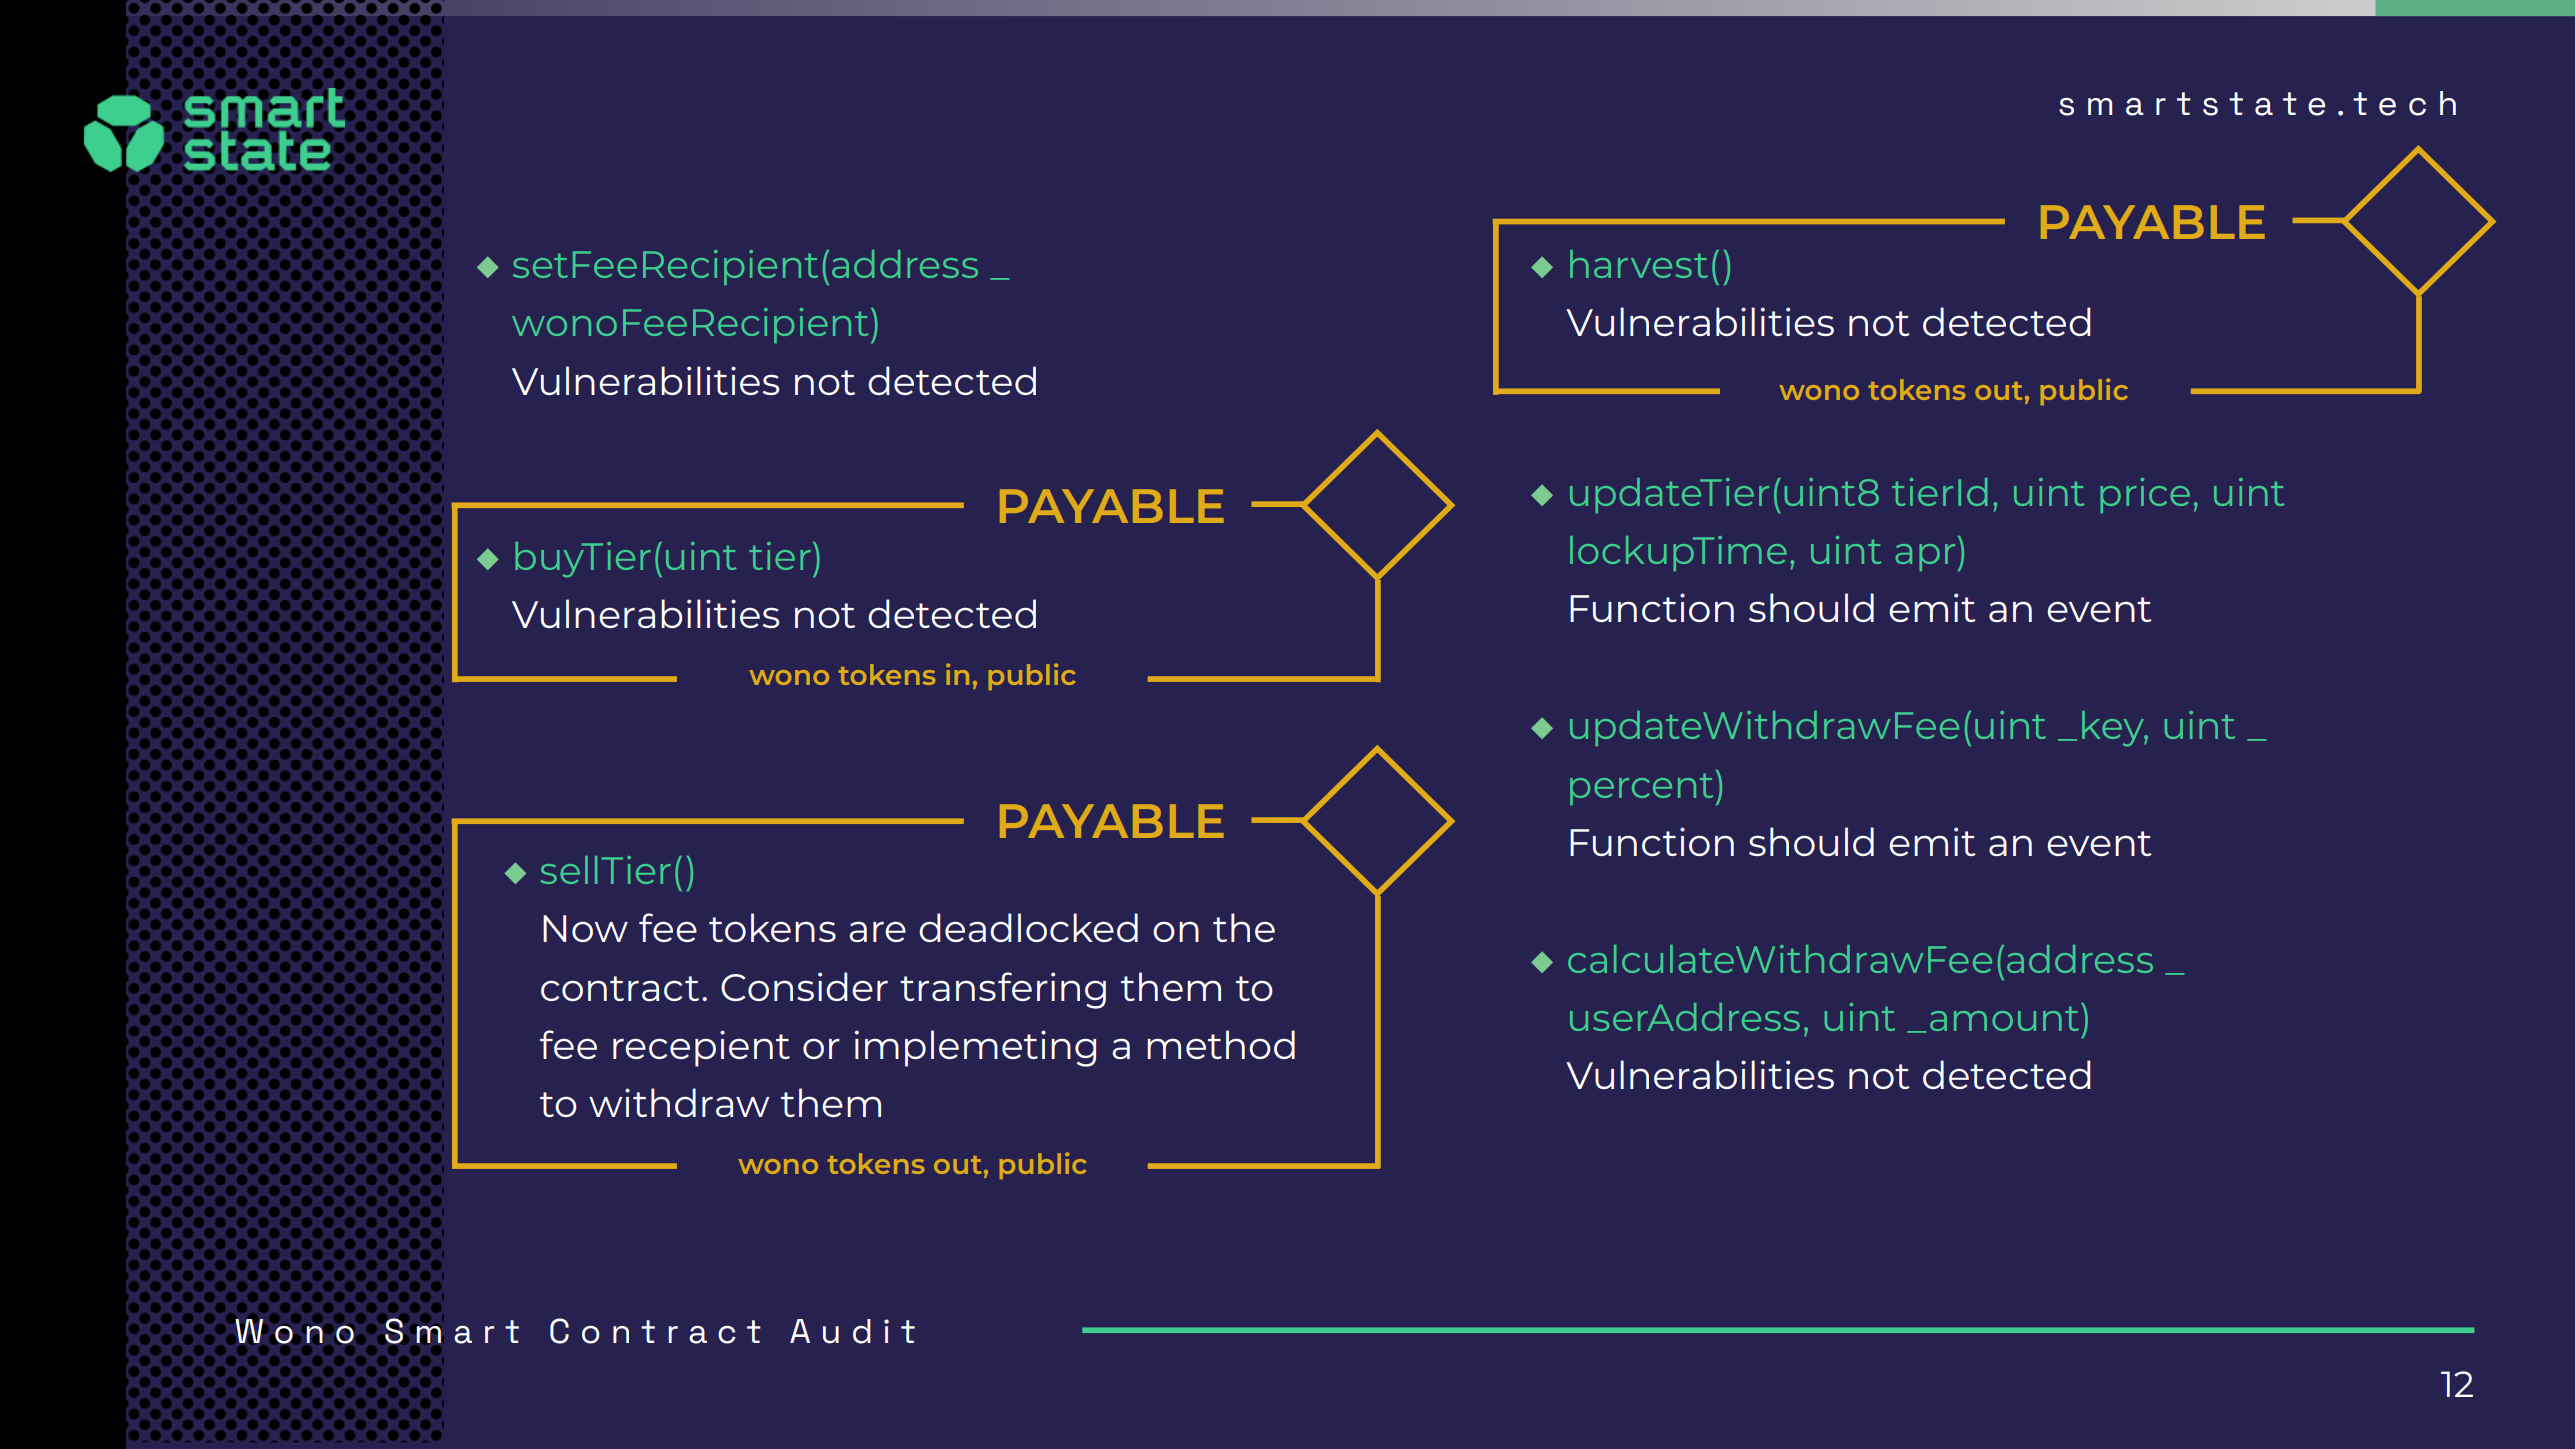  I want to click on deadlocked, so click(1028, 927).
